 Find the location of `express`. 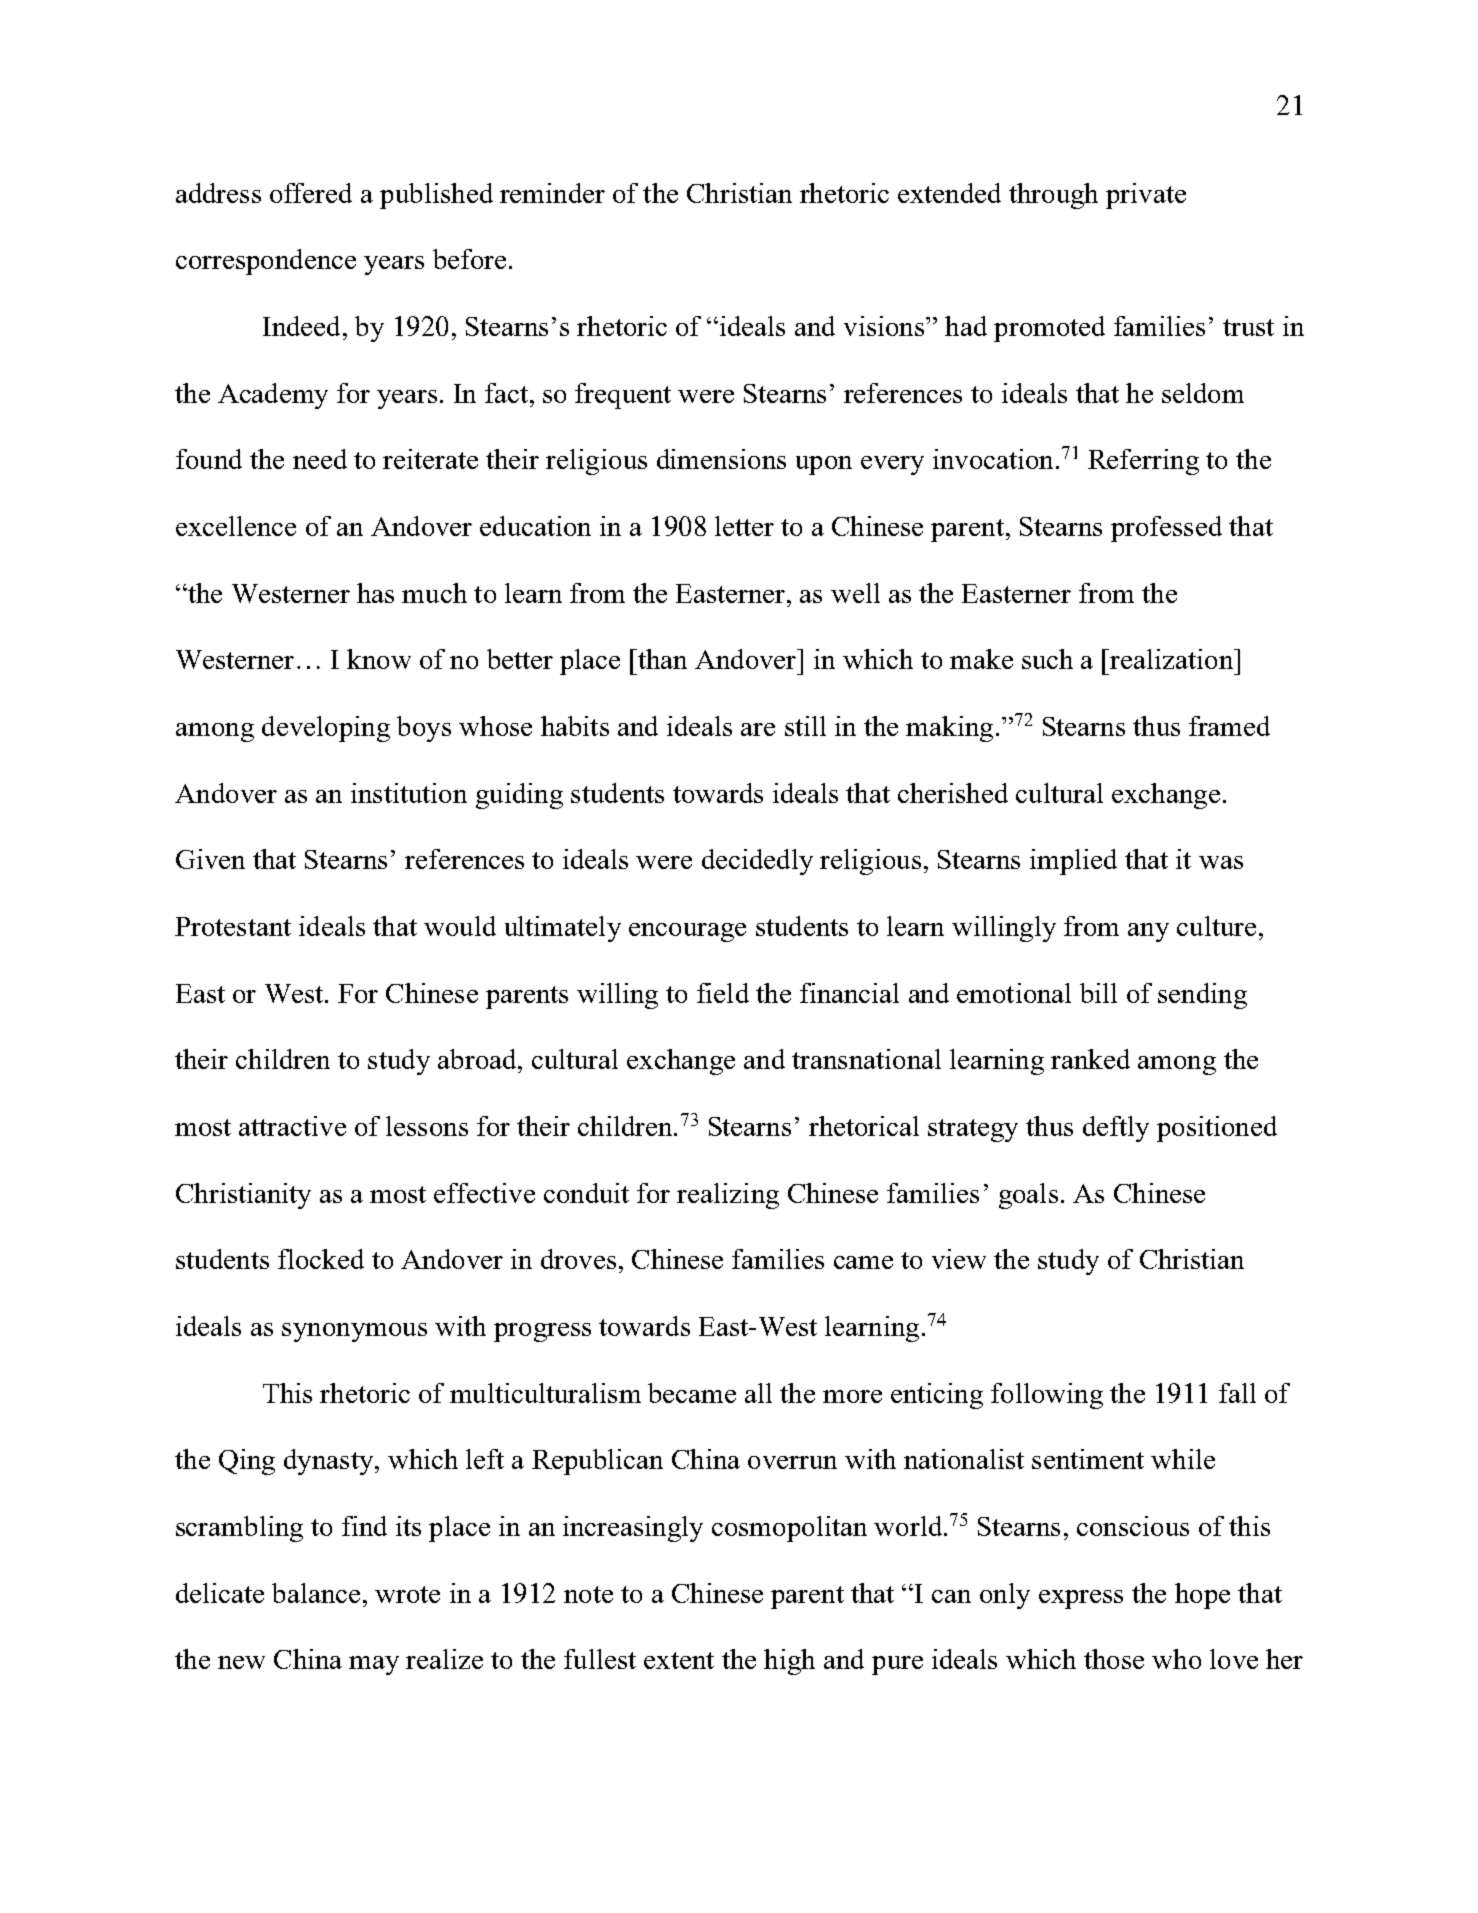

express is located at coordinates (1081, 1599).
